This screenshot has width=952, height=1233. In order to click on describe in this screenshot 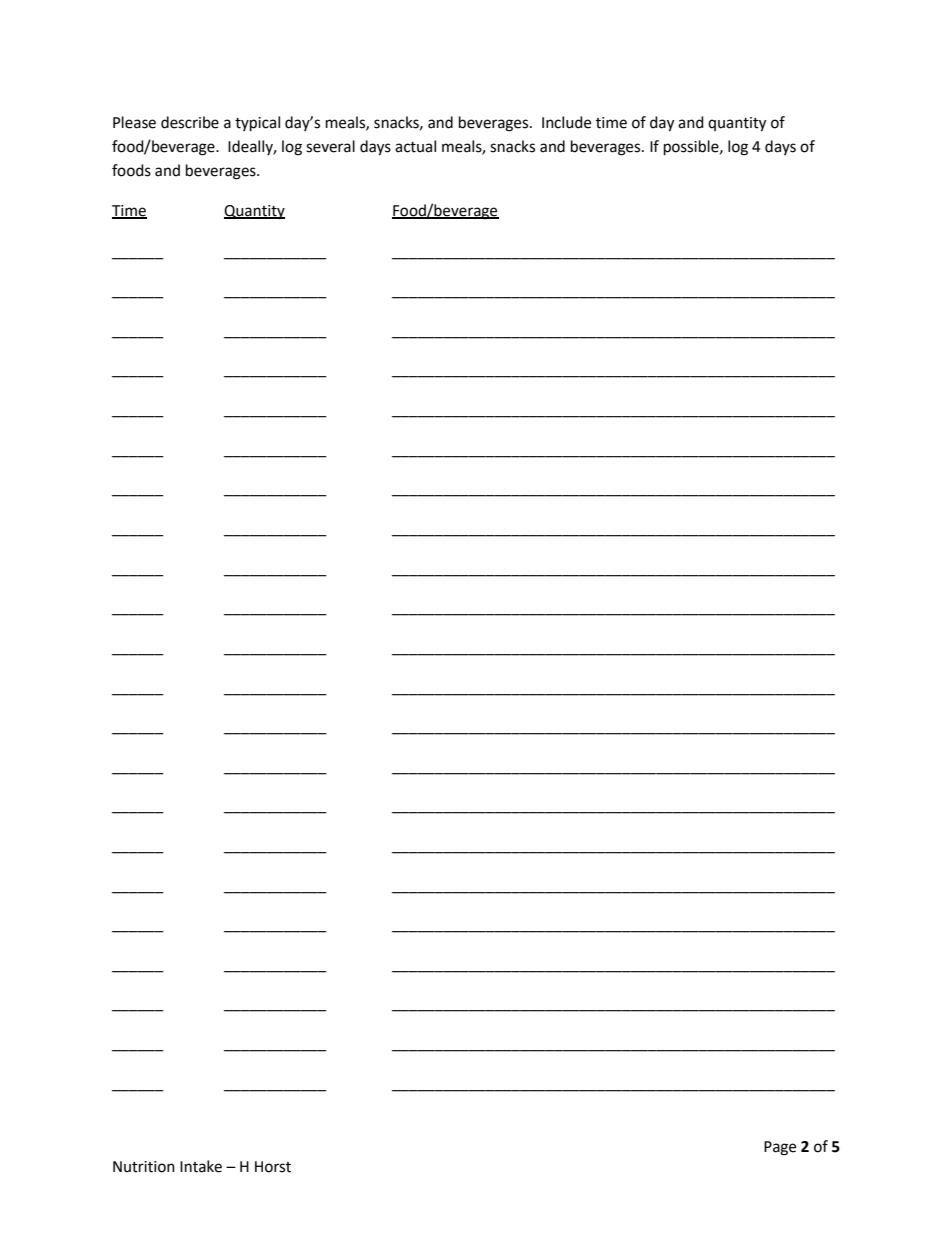, I will do `click(190, 122)`.
